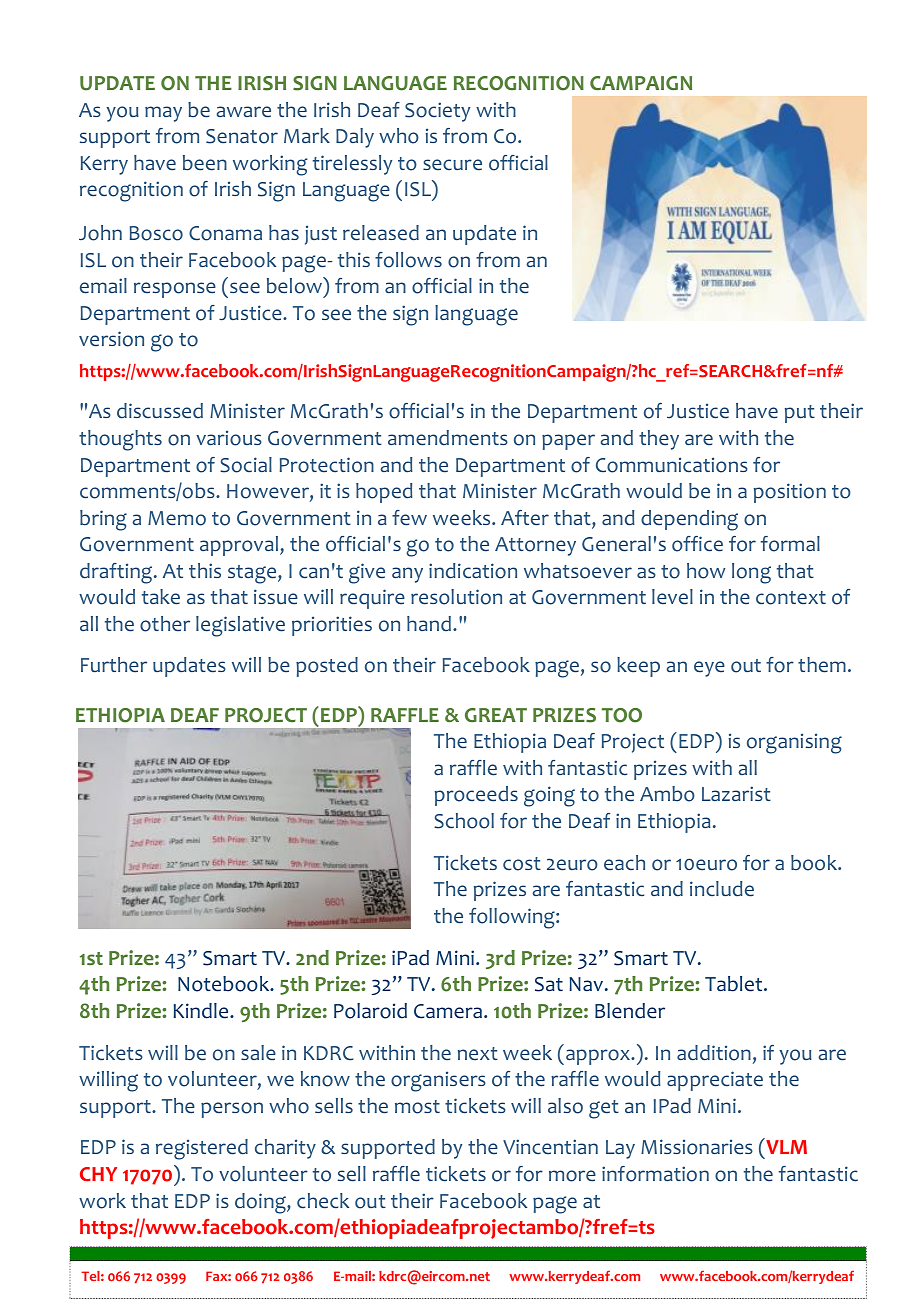 The image size is (924, 1308). Describe the element at coordinates (205, 163) in the page. I see `been` at that location.
